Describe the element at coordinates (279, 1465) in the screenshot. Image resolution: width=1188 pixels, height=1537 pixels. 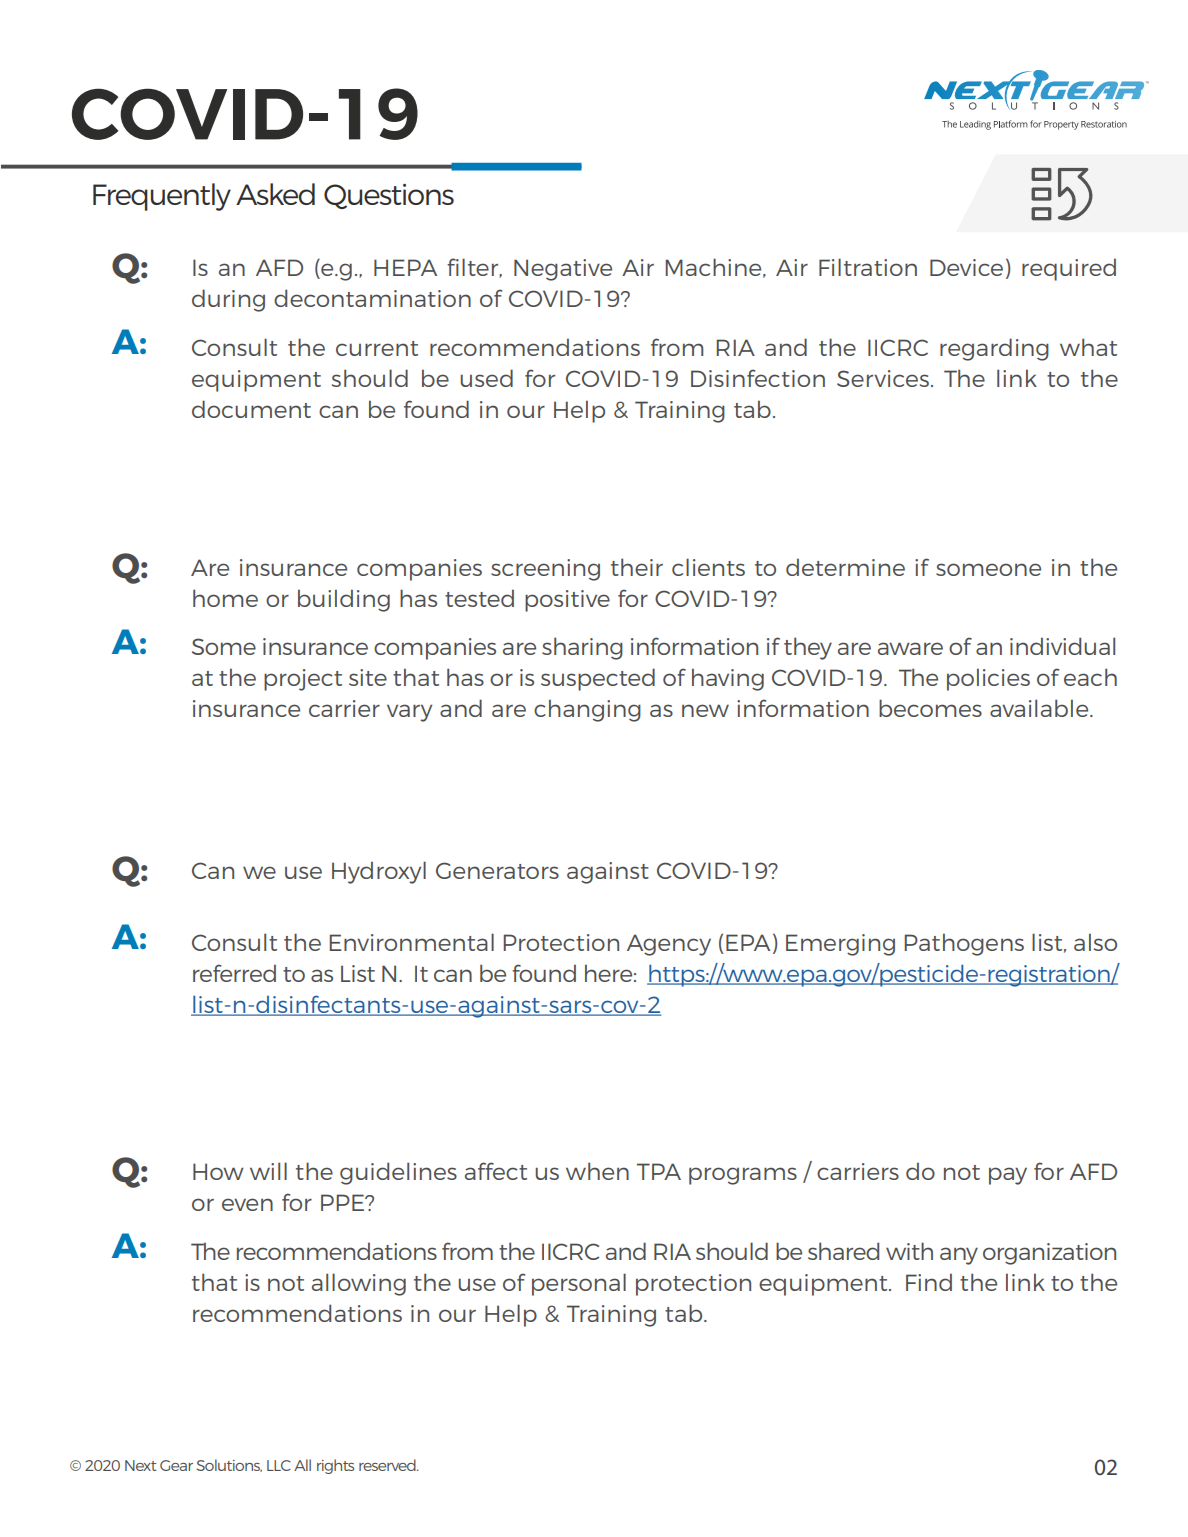
I see `LLC` at that location.
